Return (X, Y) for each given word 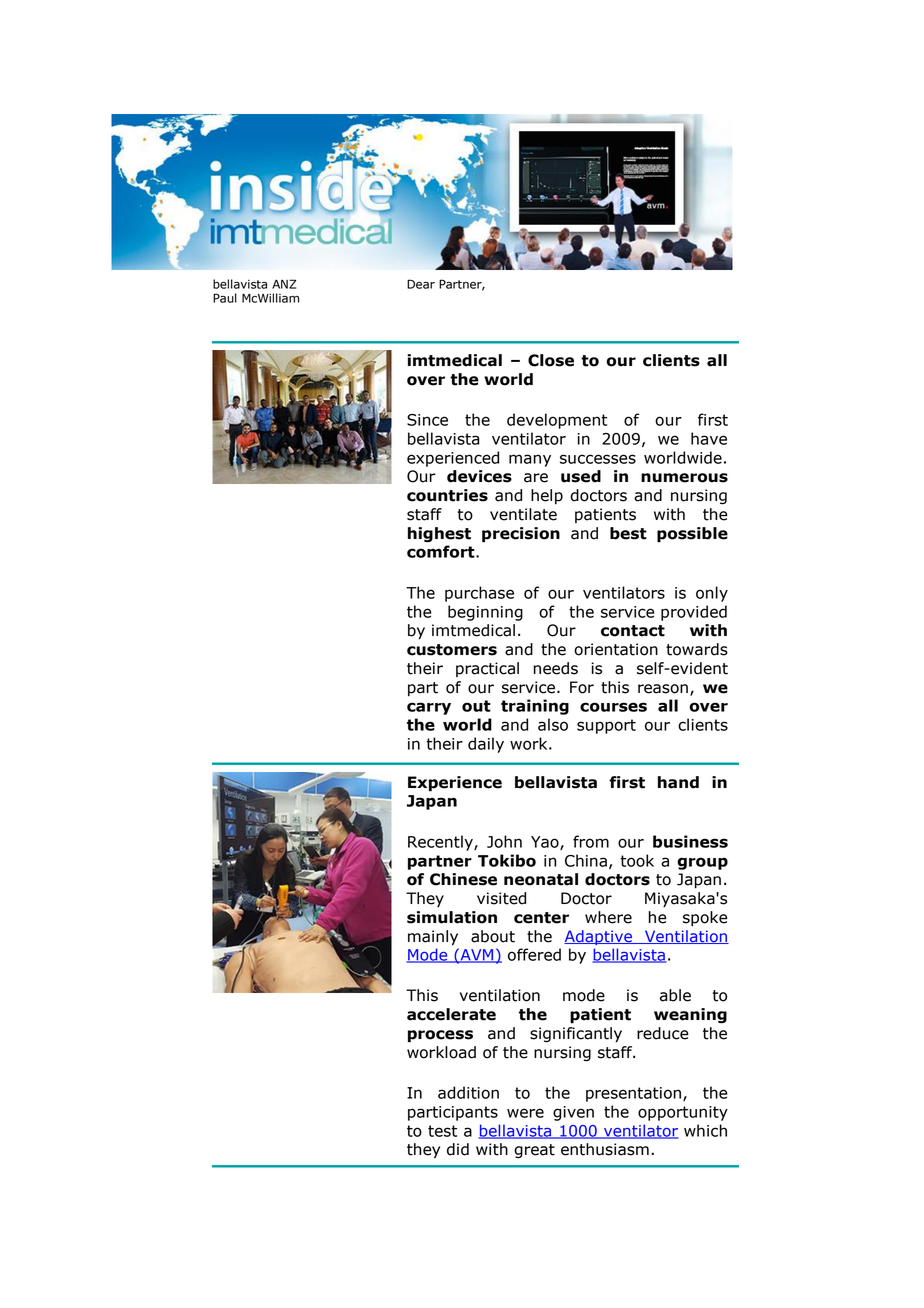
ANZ (284, 284)
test (442, 1131)
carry (429, 708)
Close (551, 360)
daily (486, 745)
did (458, 1149)
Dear (421, 284)
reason (663, 689)
